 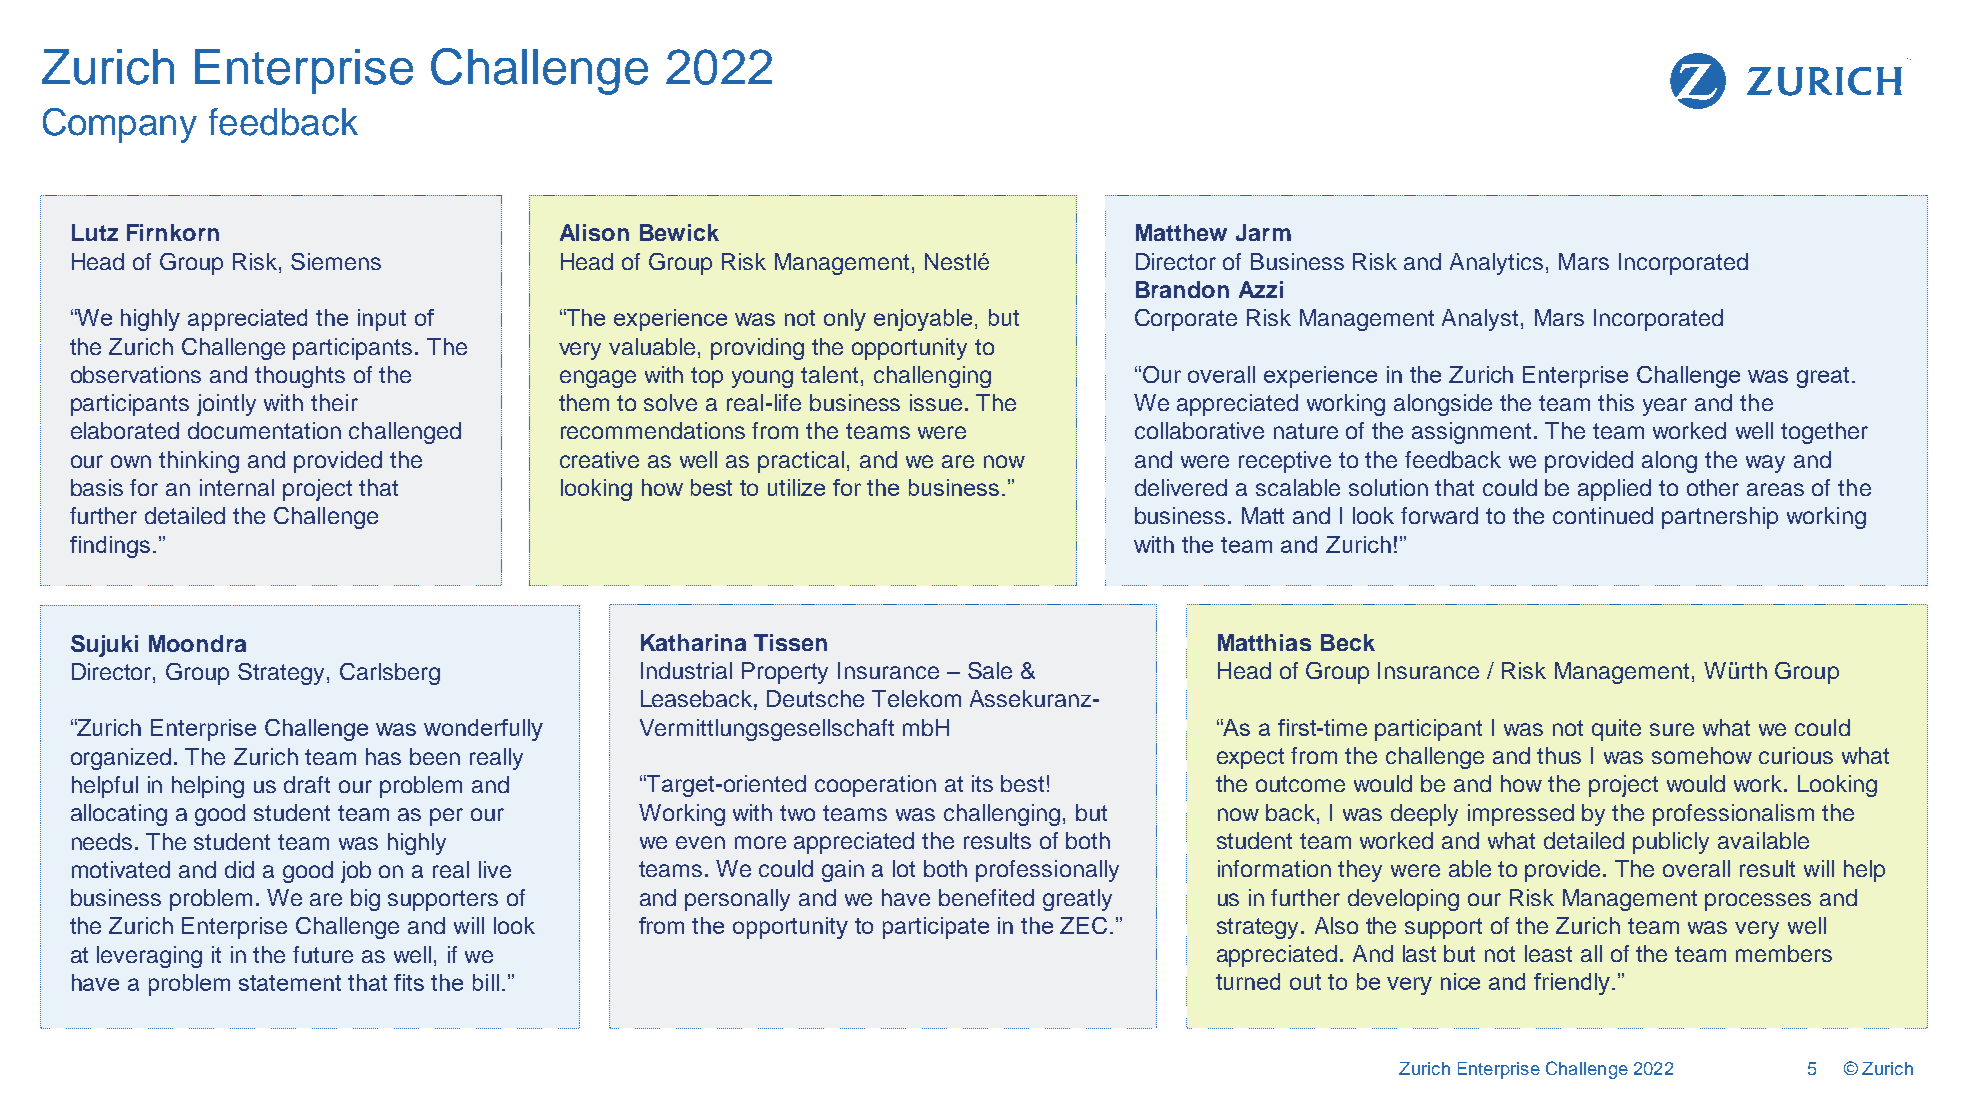 I want to click on Alison, so click(x=594, y=232).
